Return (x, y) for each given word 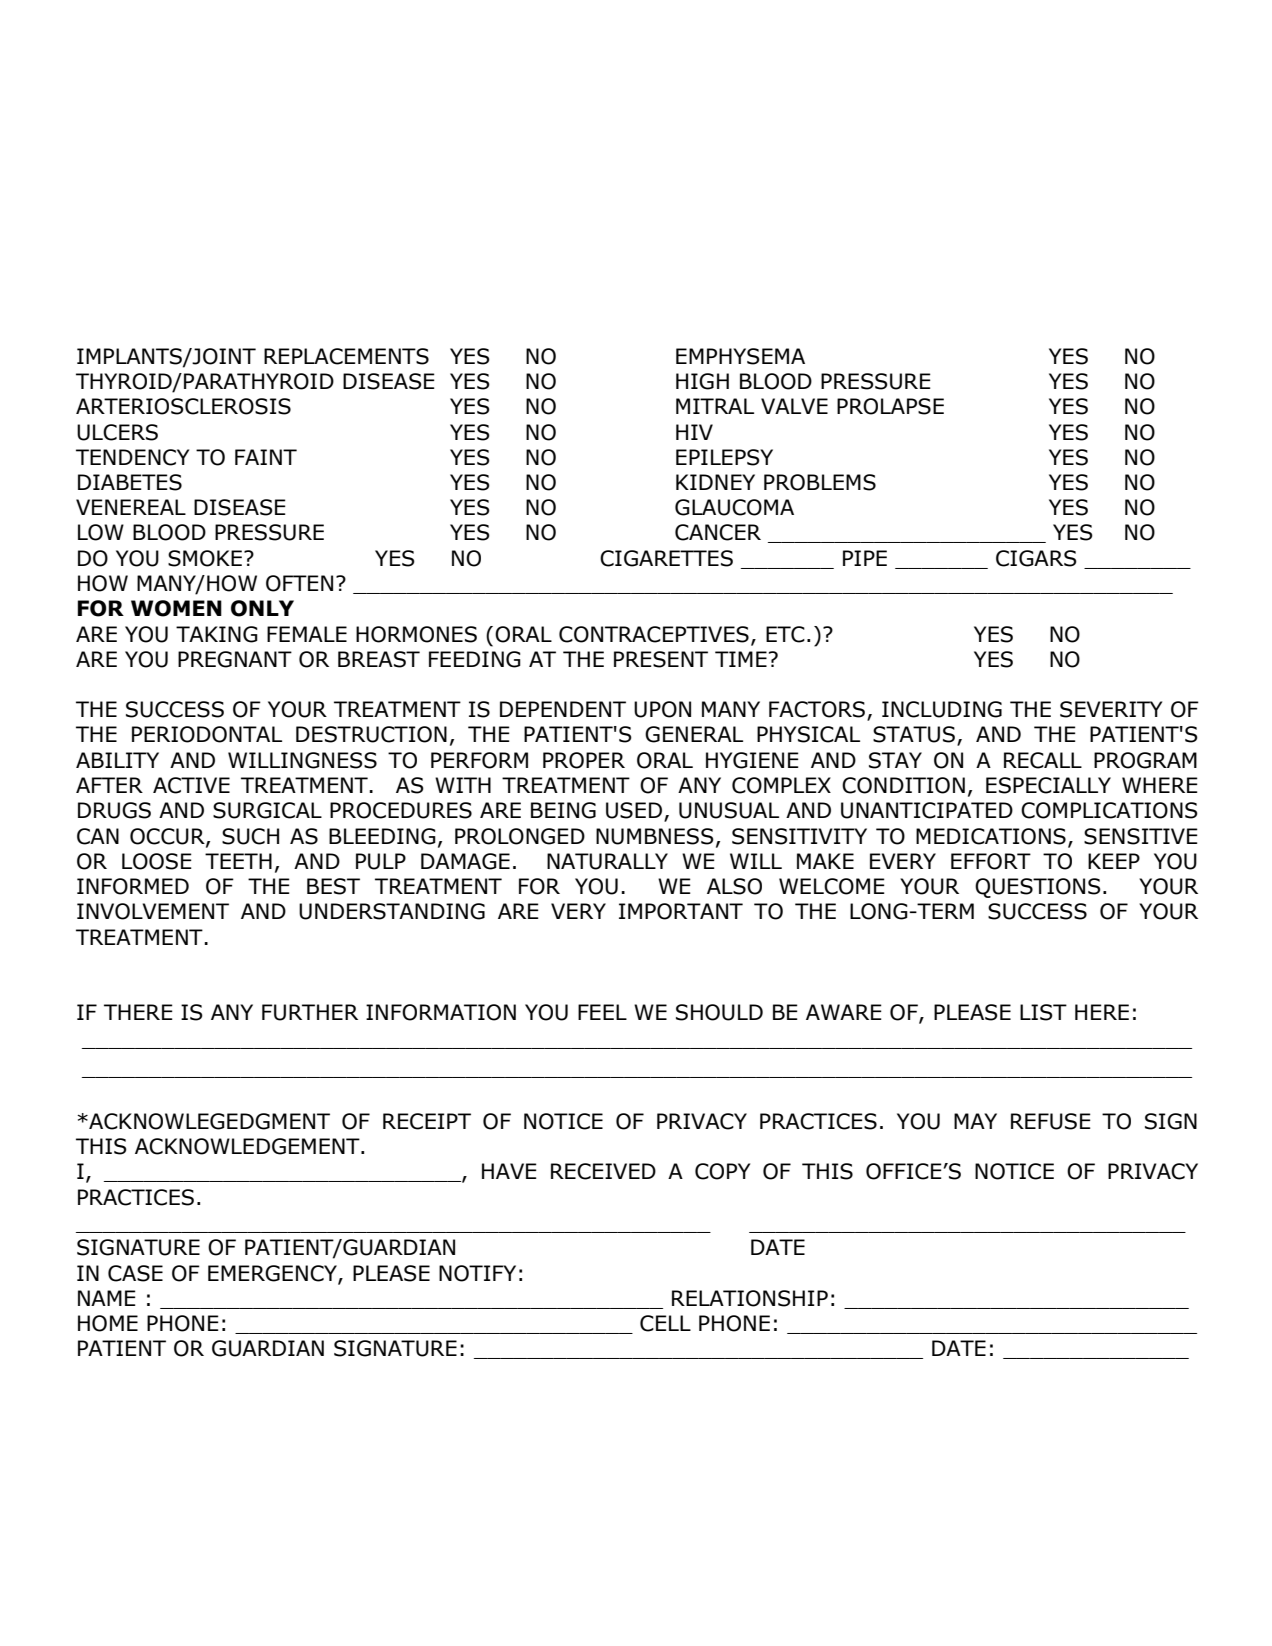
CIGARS (1036, 558)
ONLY (262, 608)
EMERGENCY (273, 1274)
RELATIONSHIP (750, 1298)
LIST (1043, 1012)
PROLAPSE (890, 406)
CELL (665, 1323)
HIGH (702, 381)
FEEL (602, 1012)
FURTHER (310, 1012)
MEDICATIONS (991, 836)
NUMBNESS (655, 836)
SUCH (250, 836)
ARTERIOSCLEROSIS (183, 406)
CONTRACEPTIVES (654, 634)
